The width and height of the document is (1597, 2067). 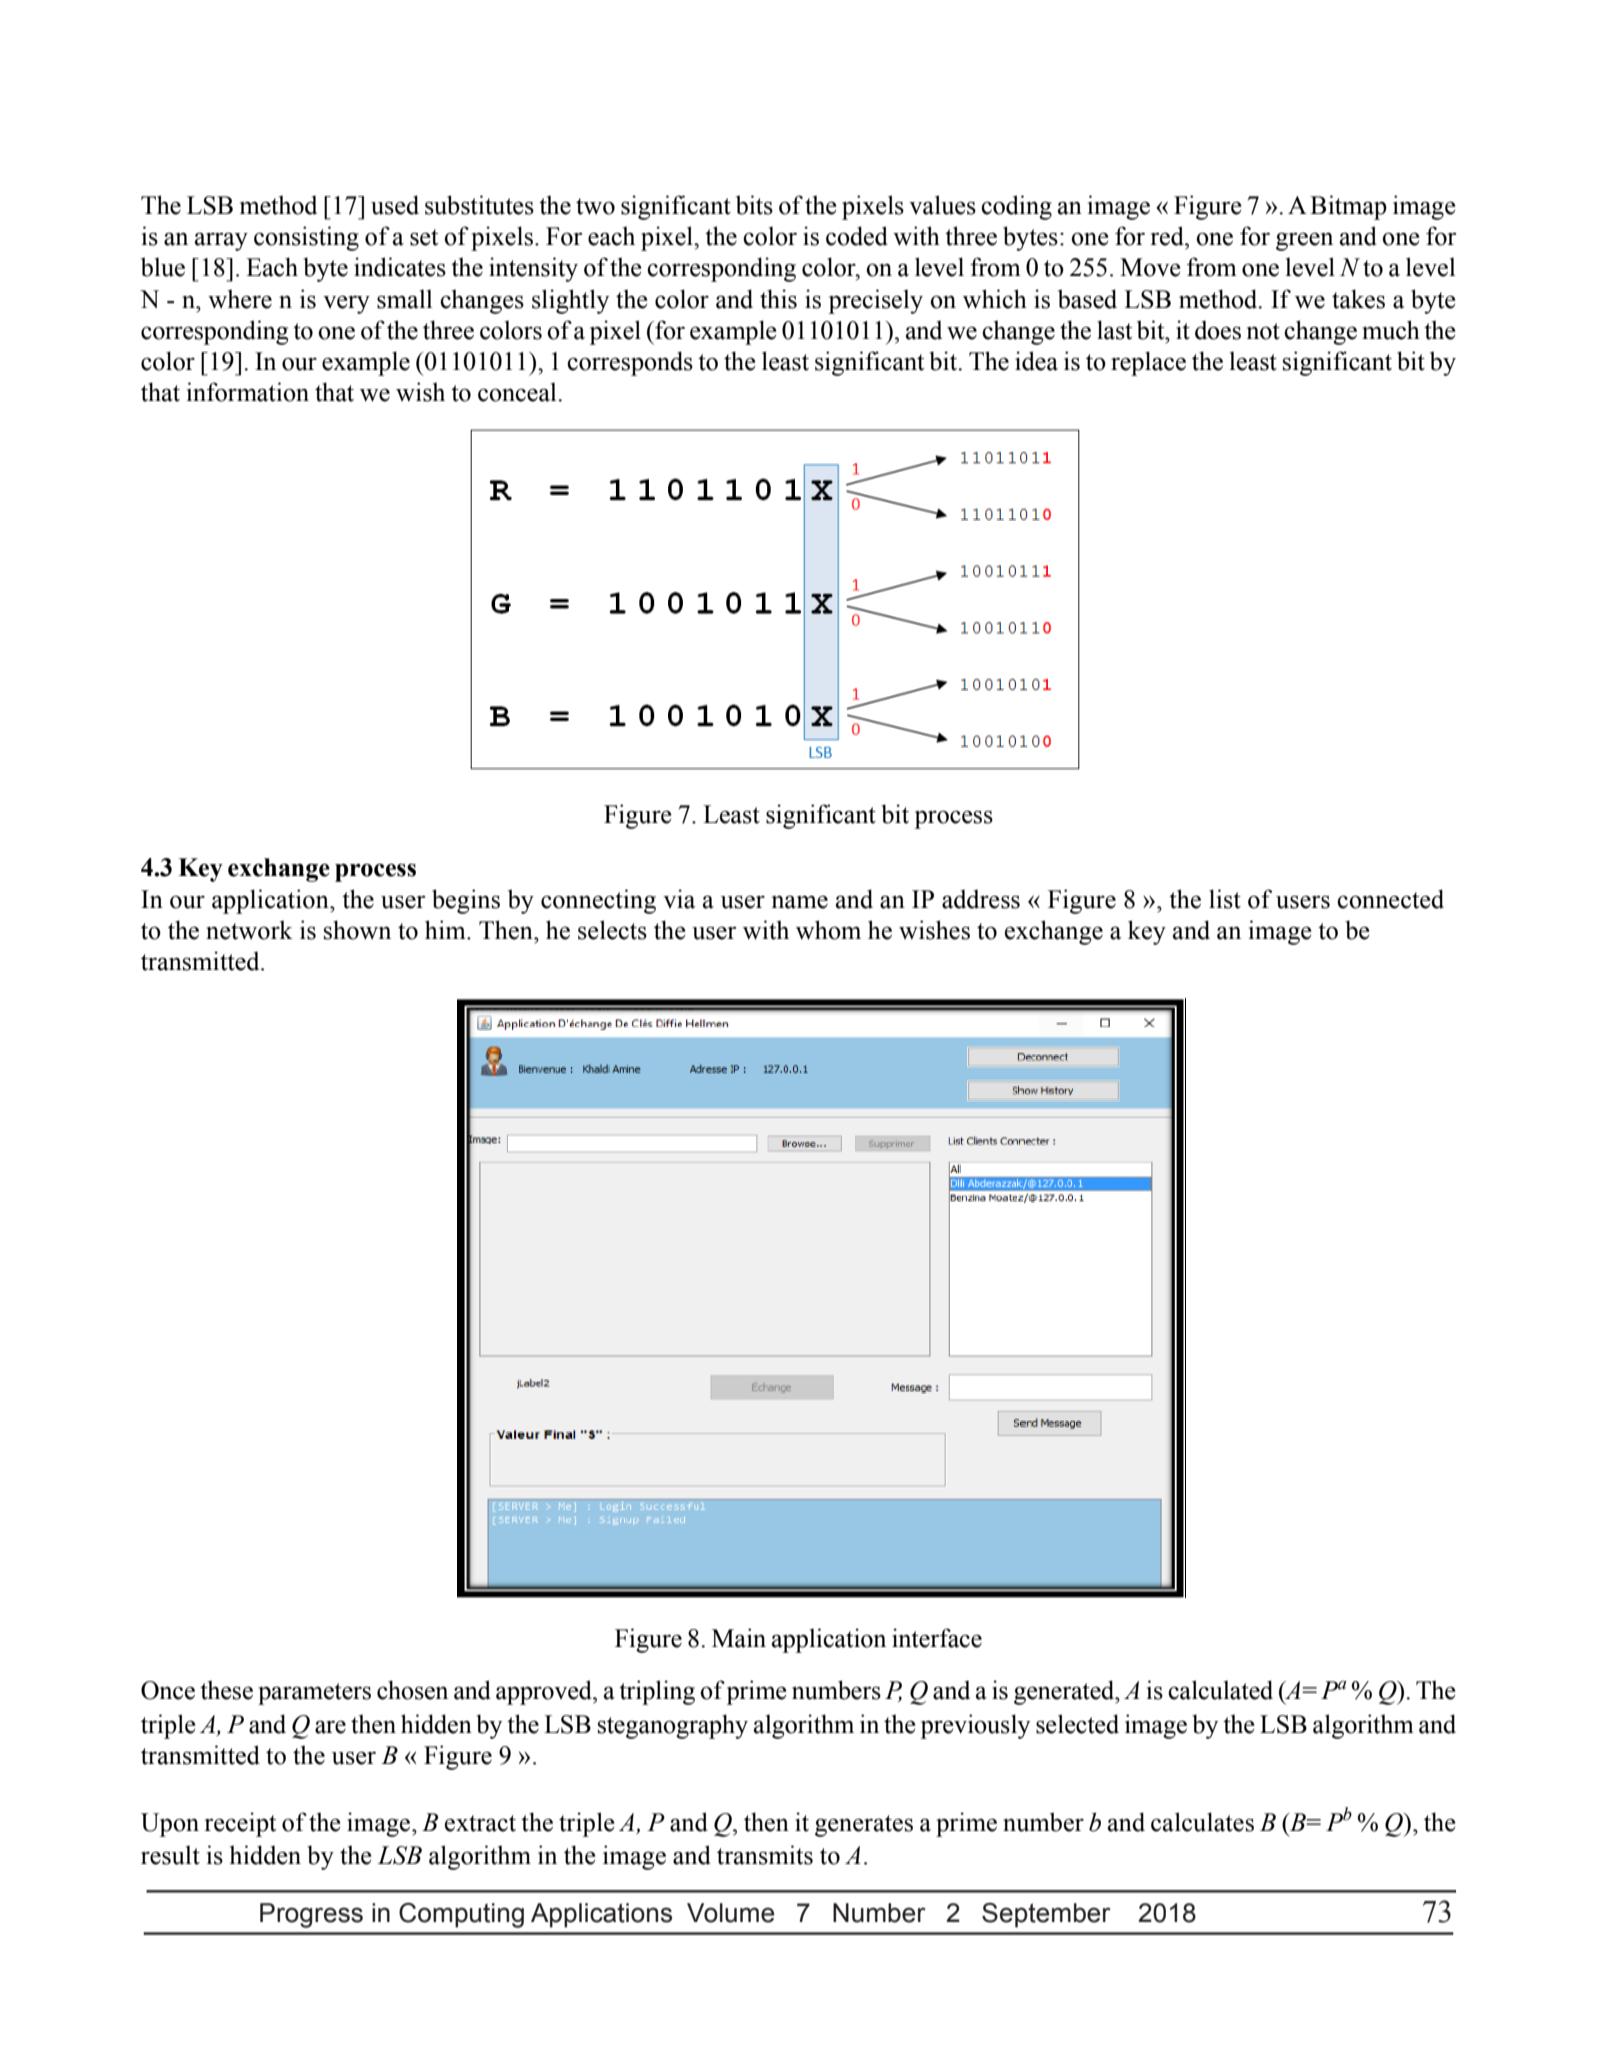 I want to click on Main, so click(x=739, y=1638).
